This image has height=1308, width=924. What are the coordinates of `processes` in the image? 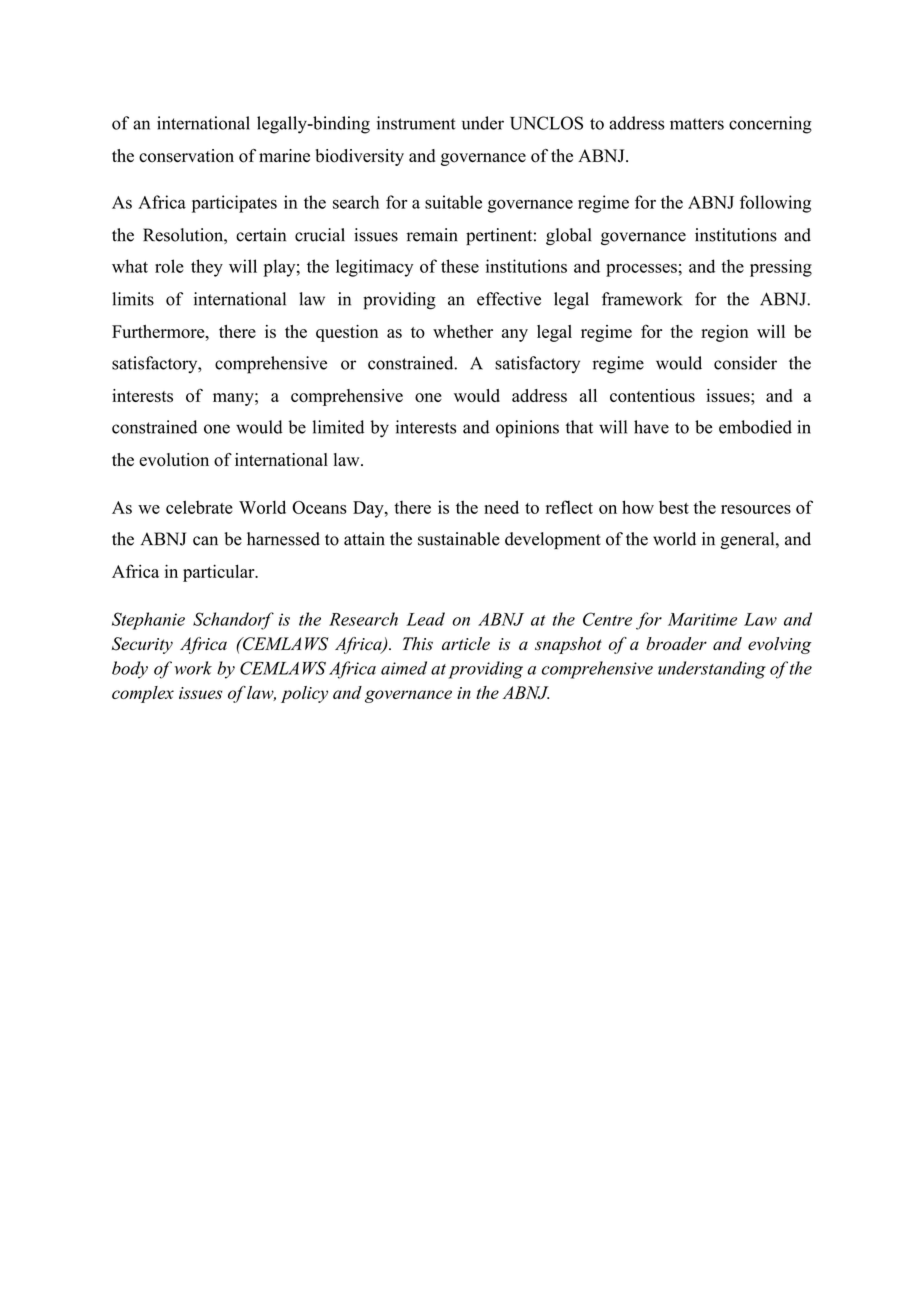 It's located at (641, 270).
